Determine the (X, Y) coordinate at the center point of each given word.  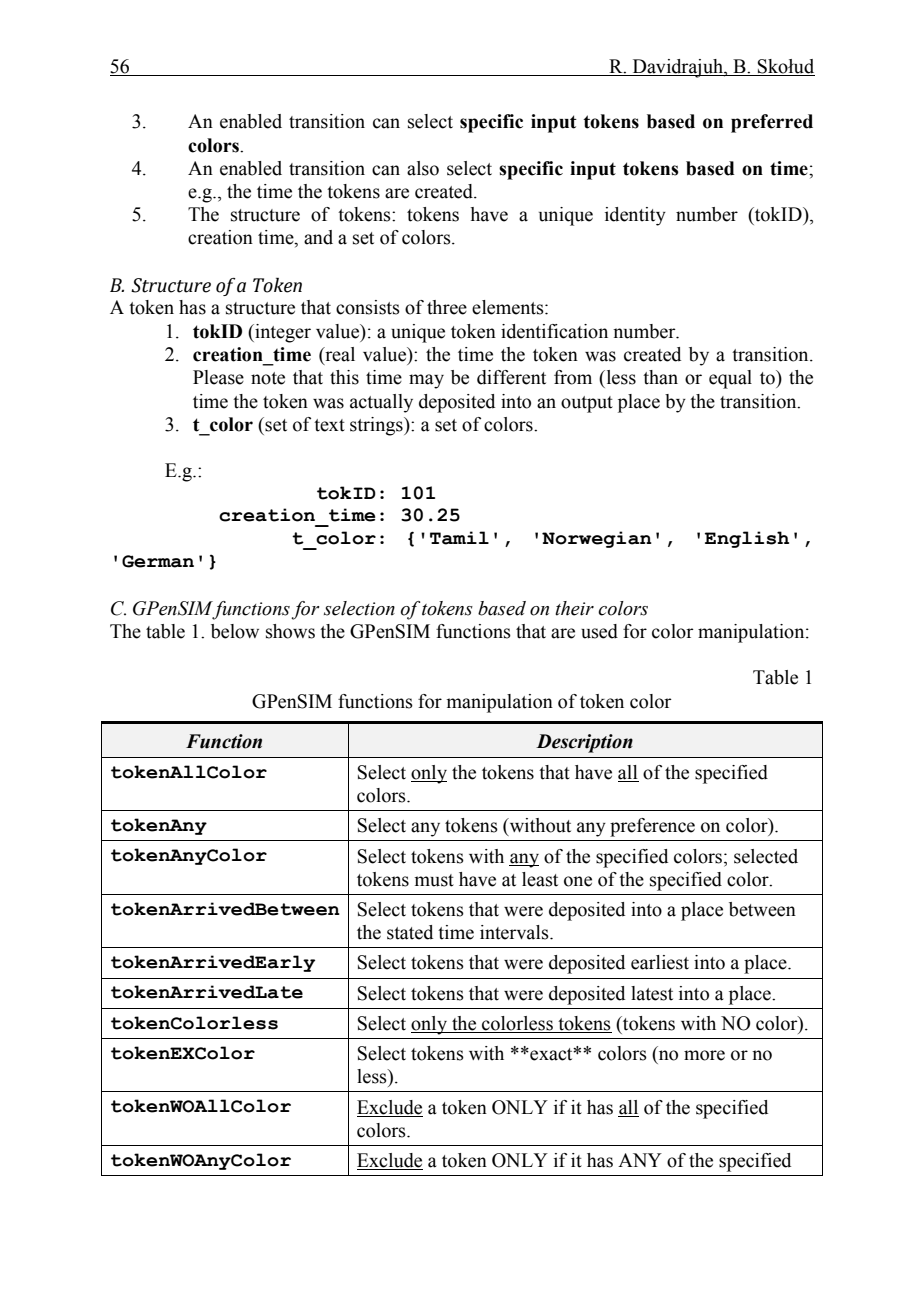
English (747, 539)
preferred (772, 123)
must (434, 880)
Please (218, 377)
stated (410, 932)
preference (652, 827)
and (318, 237)
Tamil (459, 538)
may (426, 381)
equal (730, 379)
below (235, 631)
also (423, 168)
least (540, 879)
